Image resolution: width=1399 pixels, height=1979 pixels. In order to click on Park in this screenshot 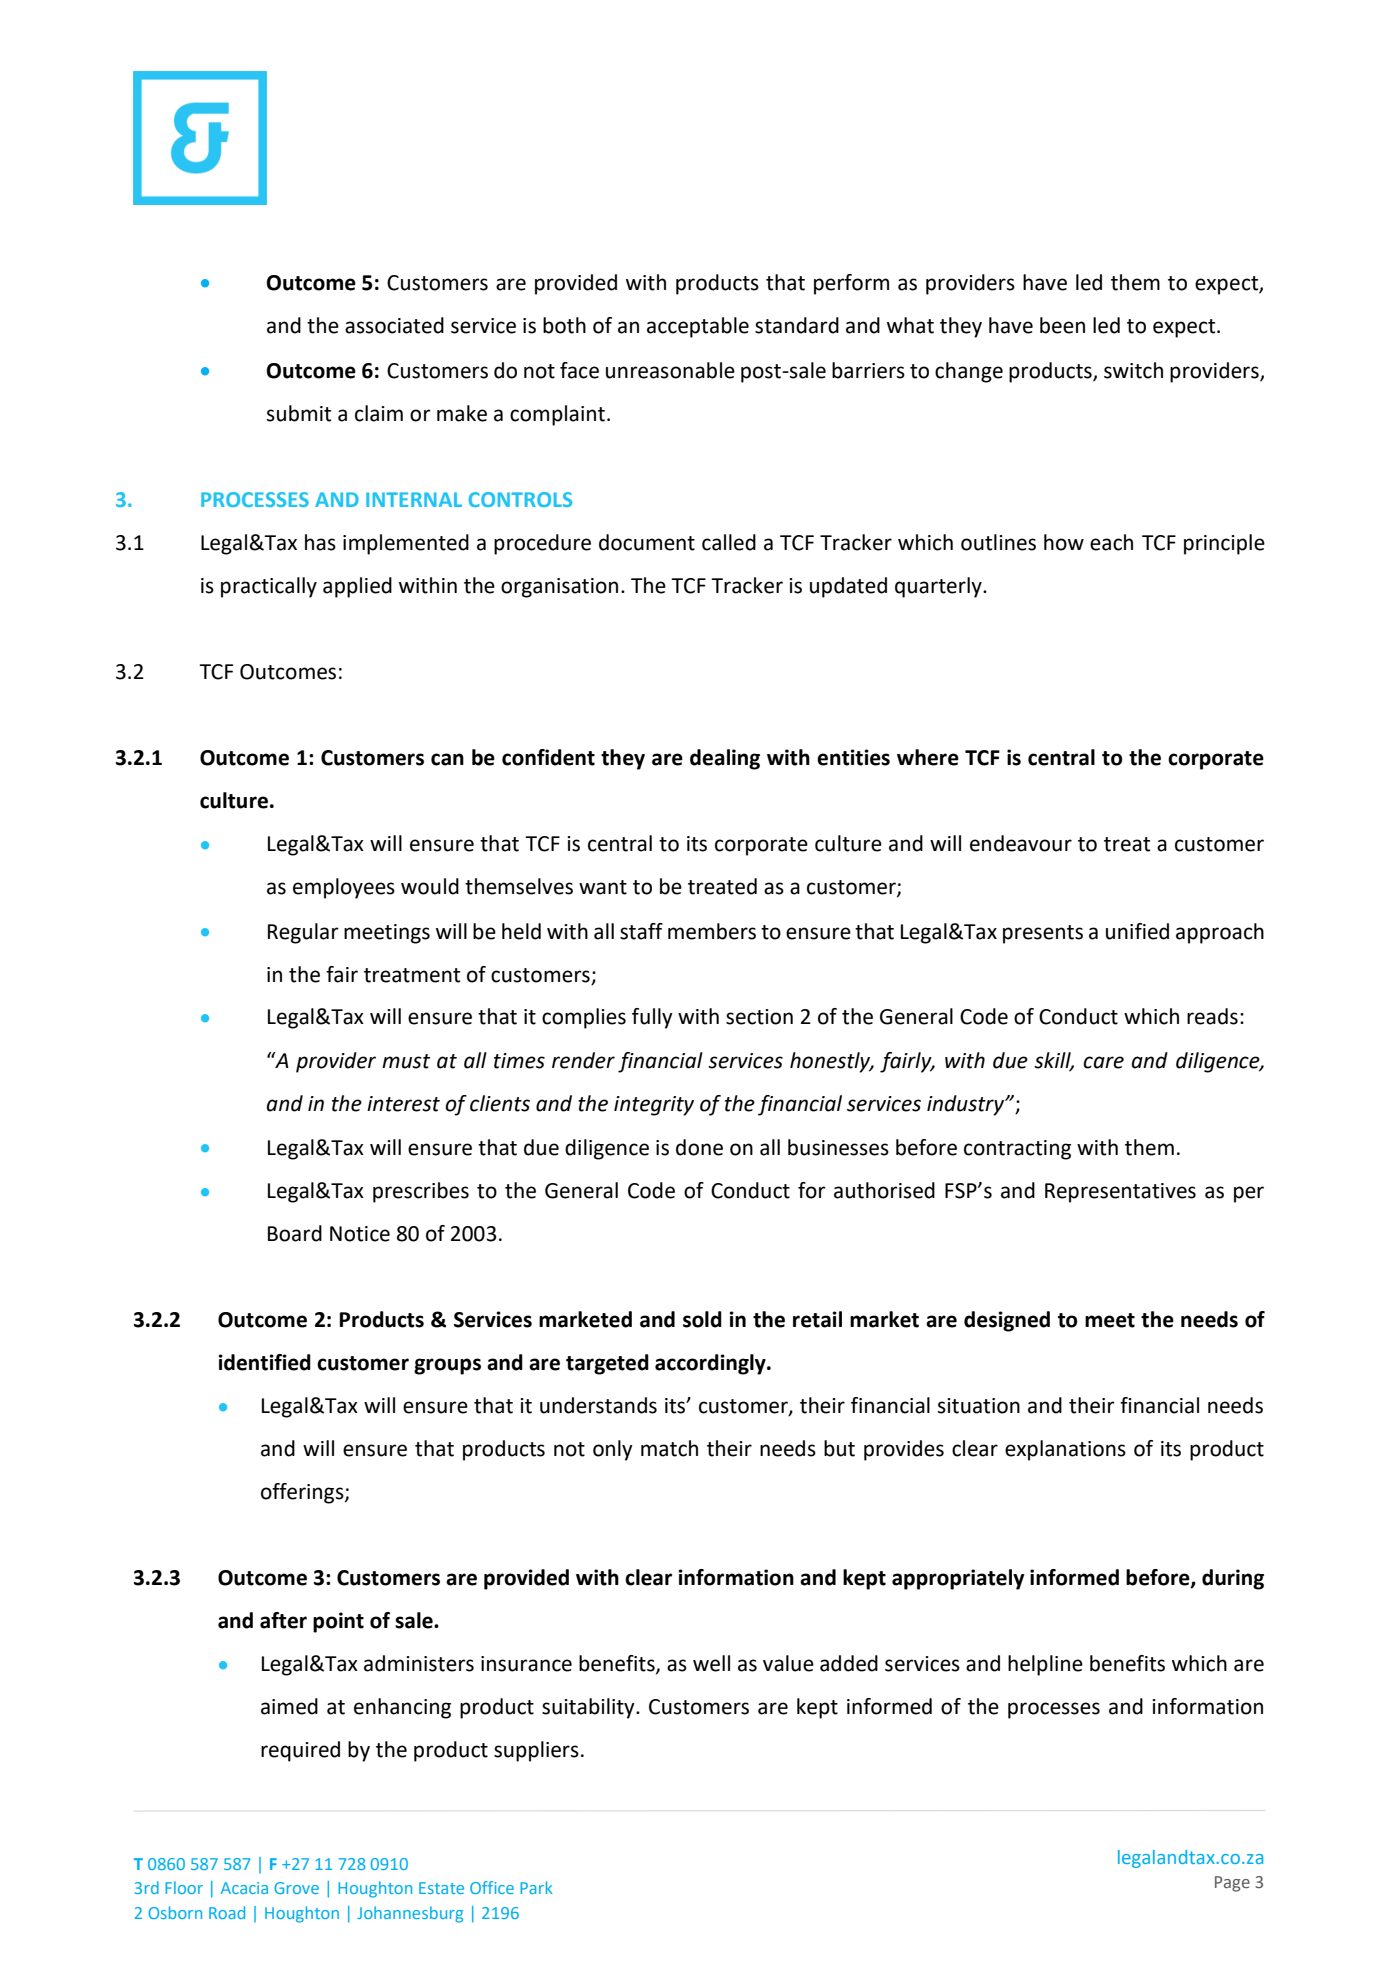, I will do `click(536, 1887)`.
